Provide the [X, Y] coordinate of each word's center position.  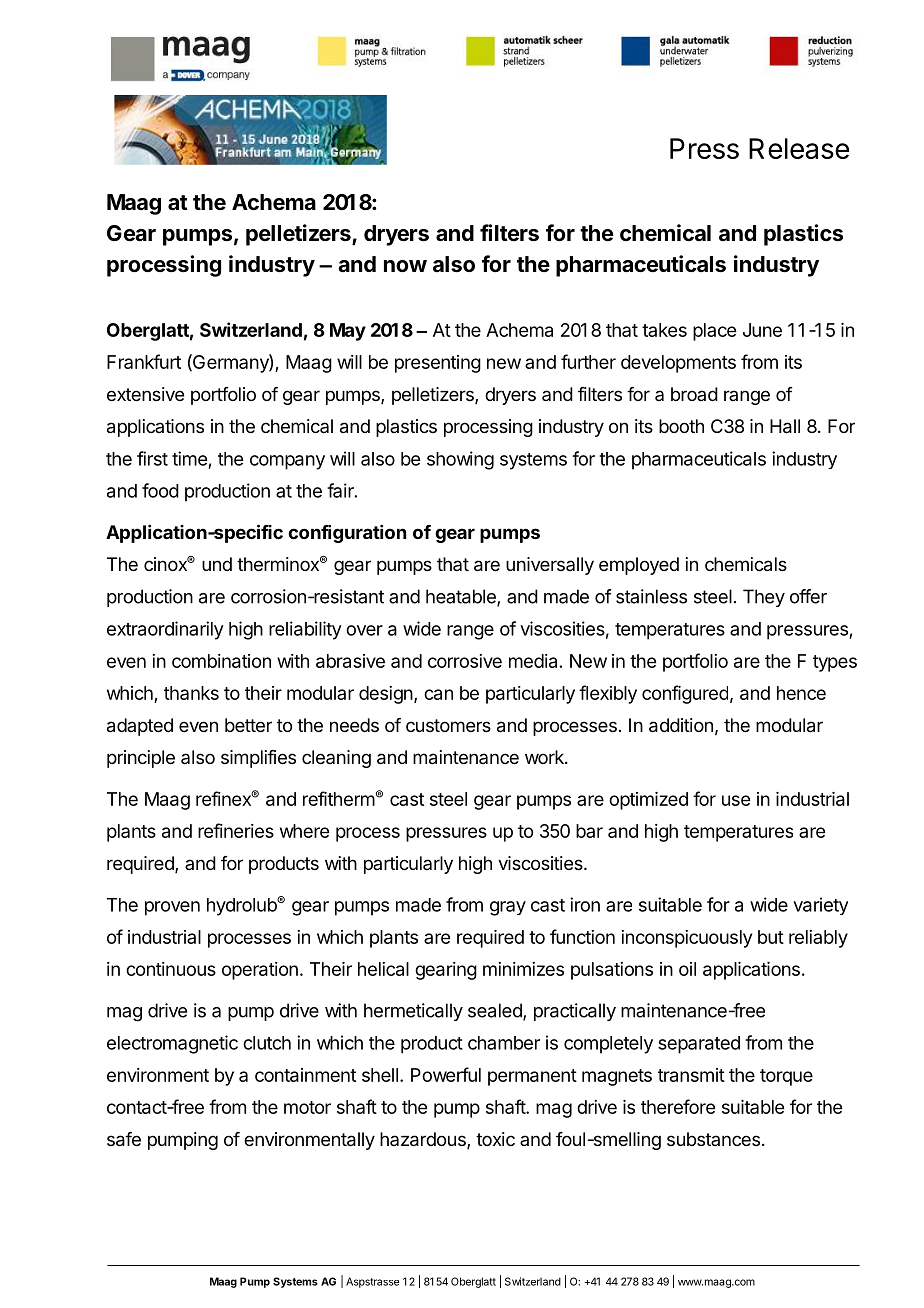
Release [799, 148]
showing [460, 460]
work [545, 757]
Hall [785, 426]
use [736, 800]
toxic [495, 1139]
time [189, 458]
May [348, 332]
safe [124, 1139]
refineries [236, 830]
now [405, 266]
